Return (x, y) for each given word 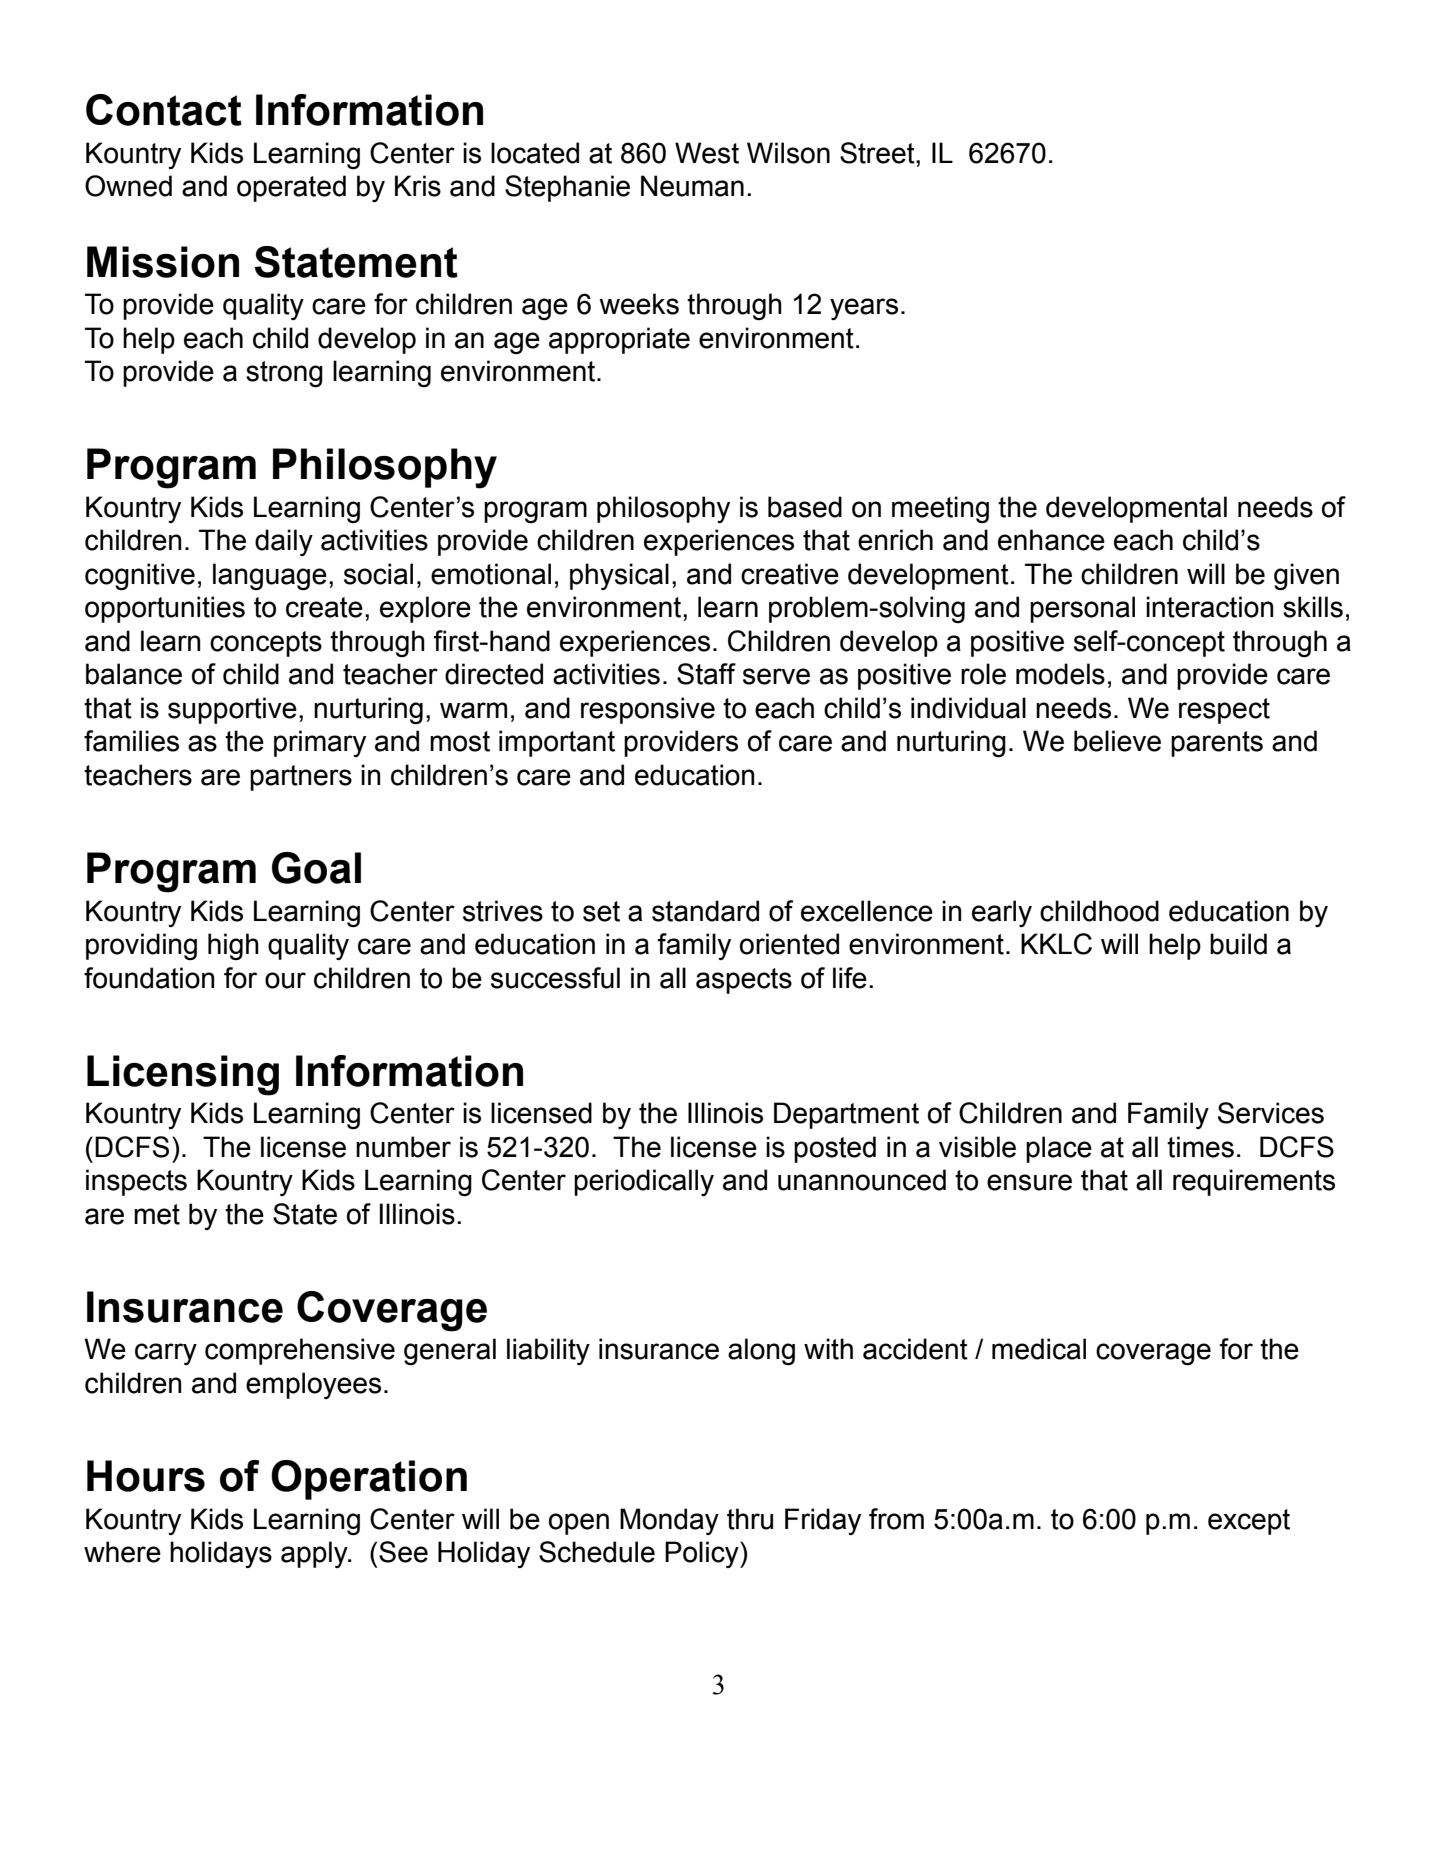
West (707, 153)
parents (1217, 744)
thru (750, 1519)
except (1249, 1522)
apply (315, 1554)
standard (705, 911)
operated (291, 188)
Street (878, 153)
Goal (316, 868)
